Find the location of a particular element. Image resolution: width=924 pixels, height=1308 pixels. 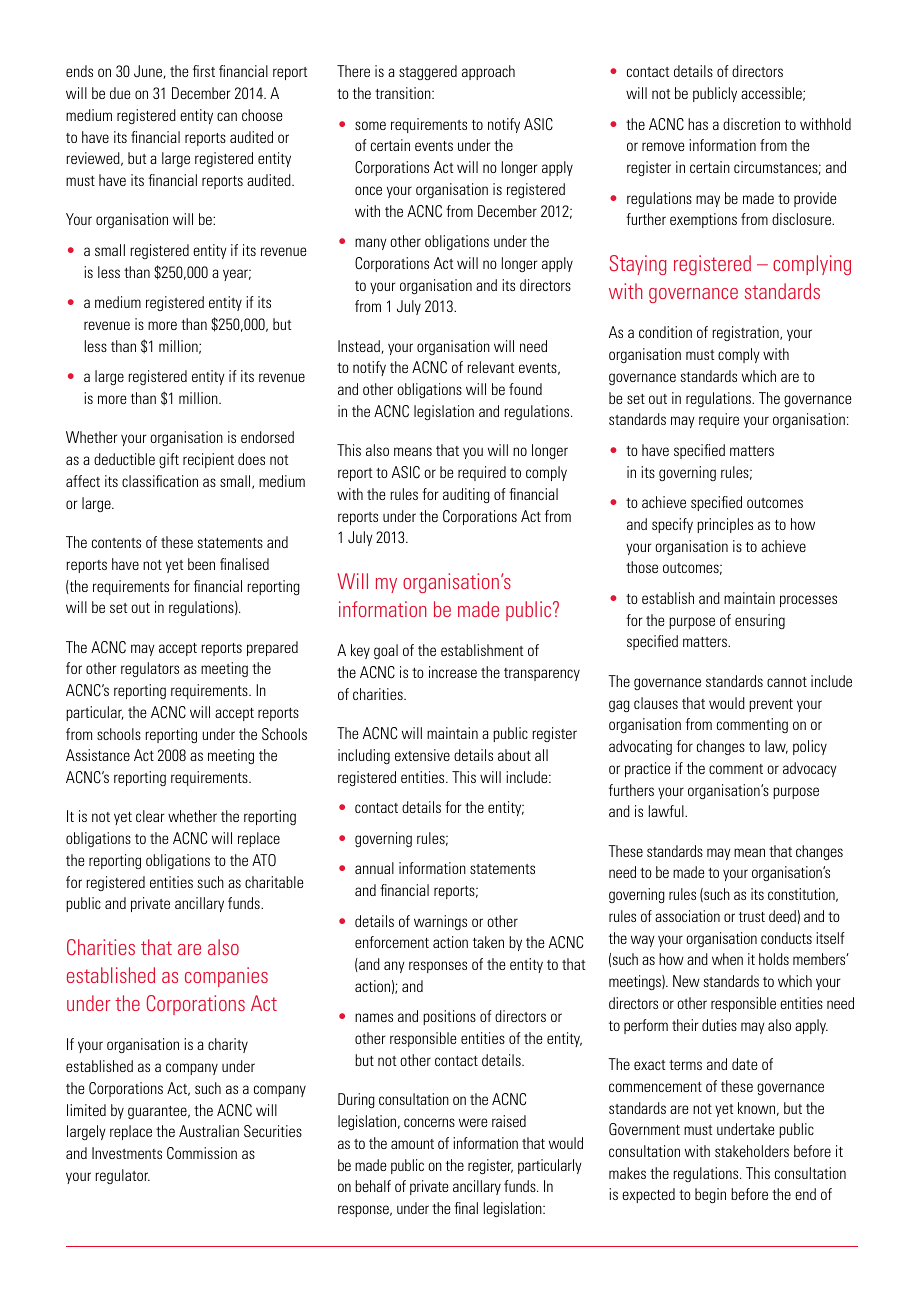

extensive is located at coordinates (422, 755).
